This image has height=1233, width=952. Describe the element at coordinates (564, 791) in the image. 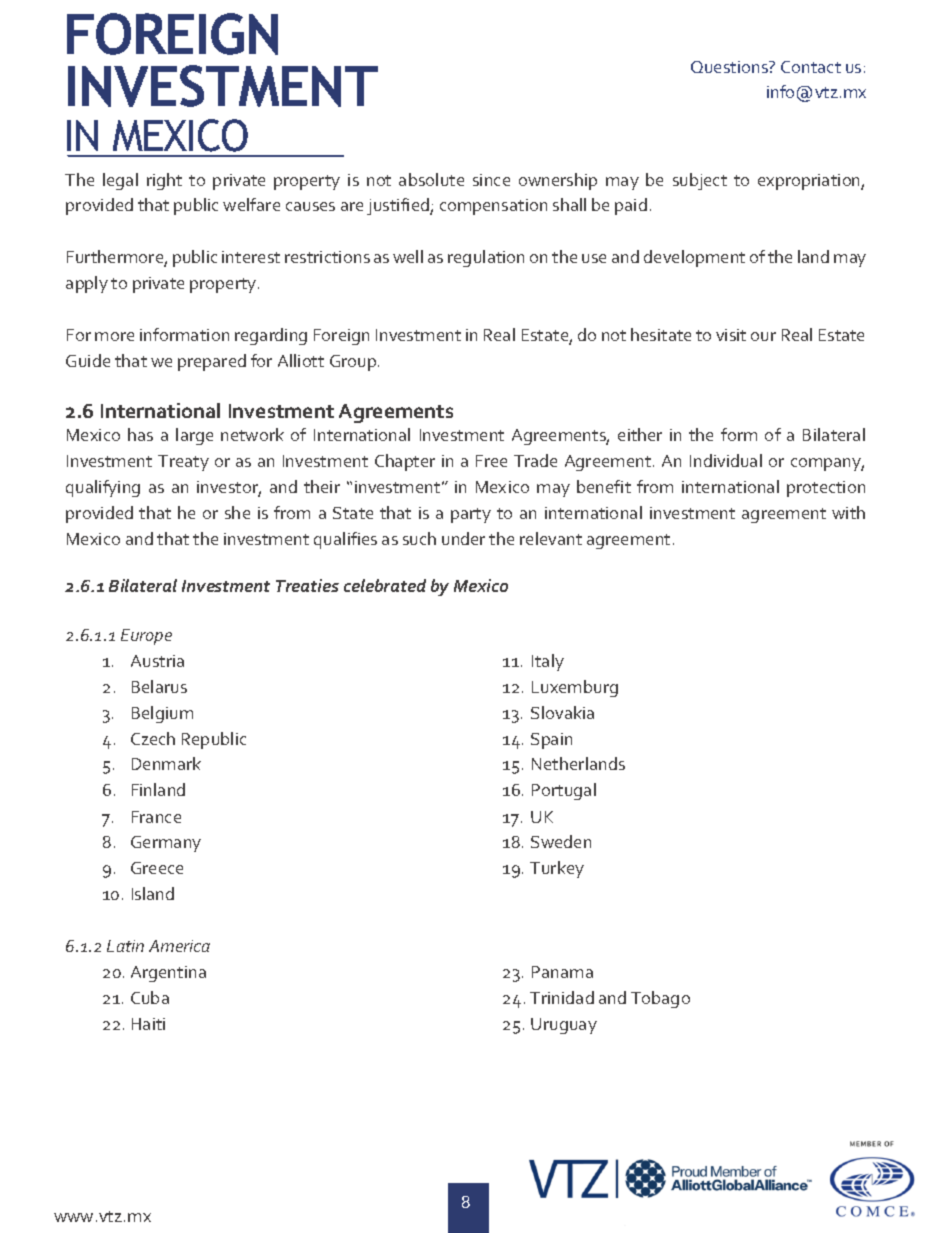

I see `Portugal` at that location.
